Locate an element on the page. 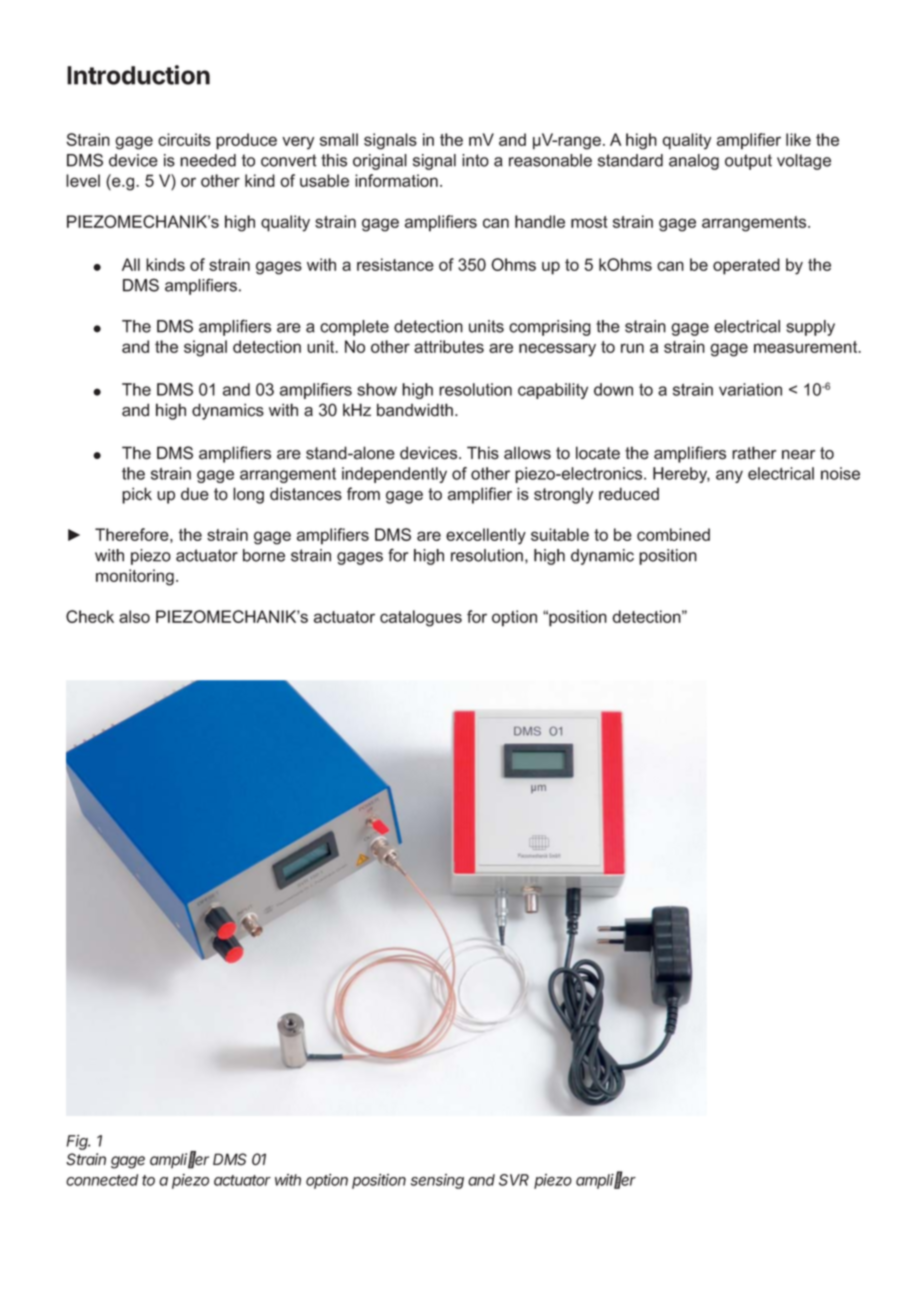 The image size is (924, 1308). also is located at coordinates (134, 616).
